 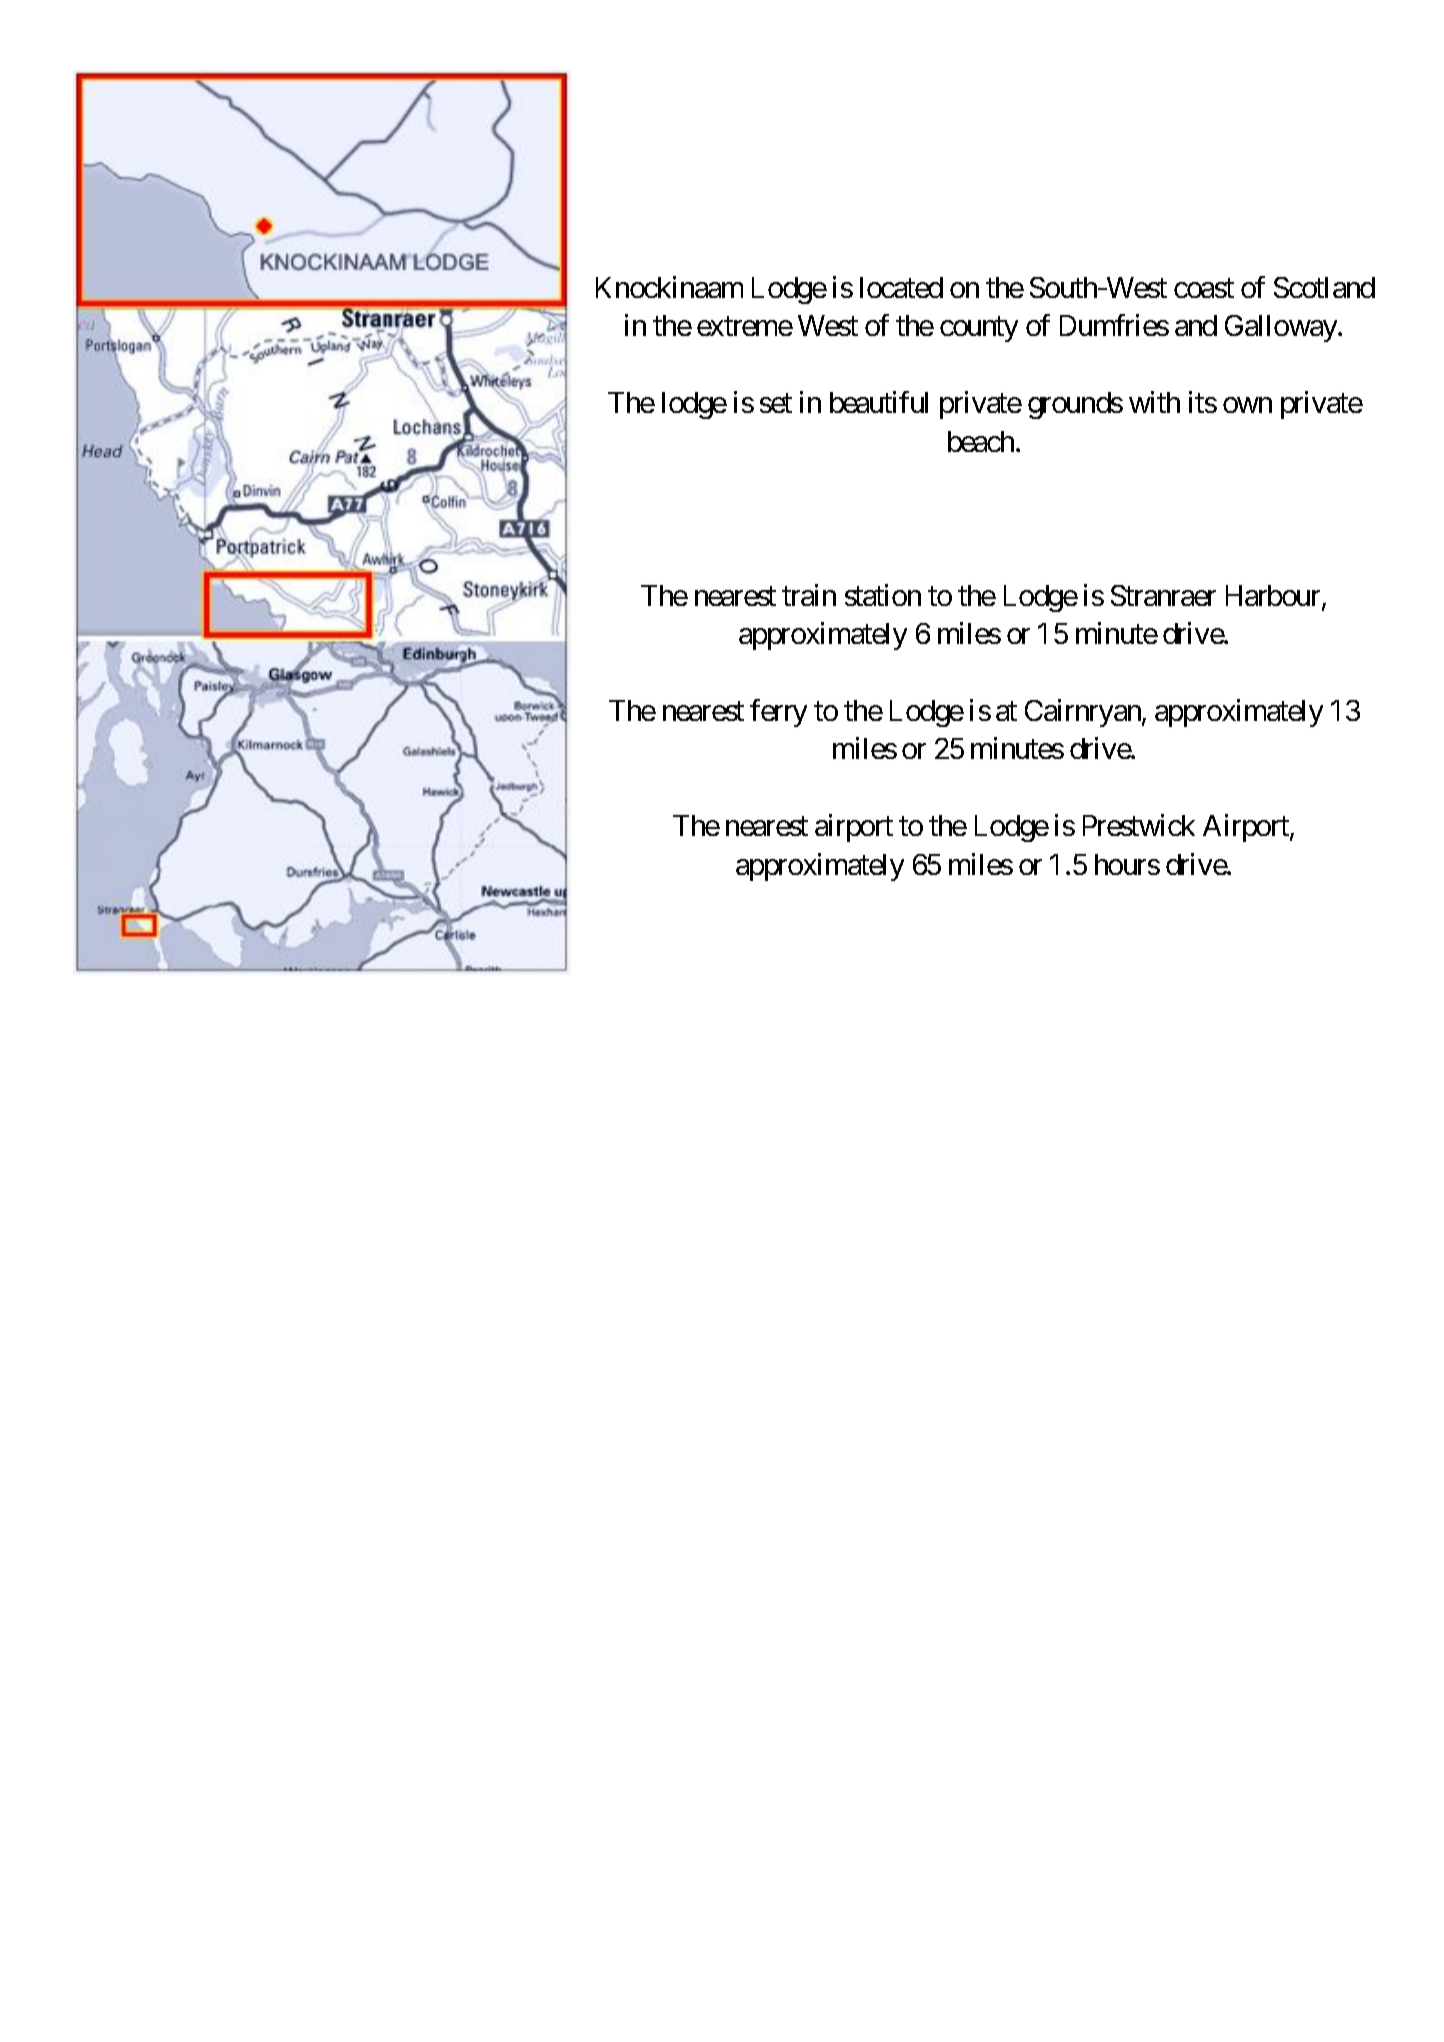 What do you see at coordinates (776, 403) in the screenshot?
I see `set` at bounding box center [776, 403].
